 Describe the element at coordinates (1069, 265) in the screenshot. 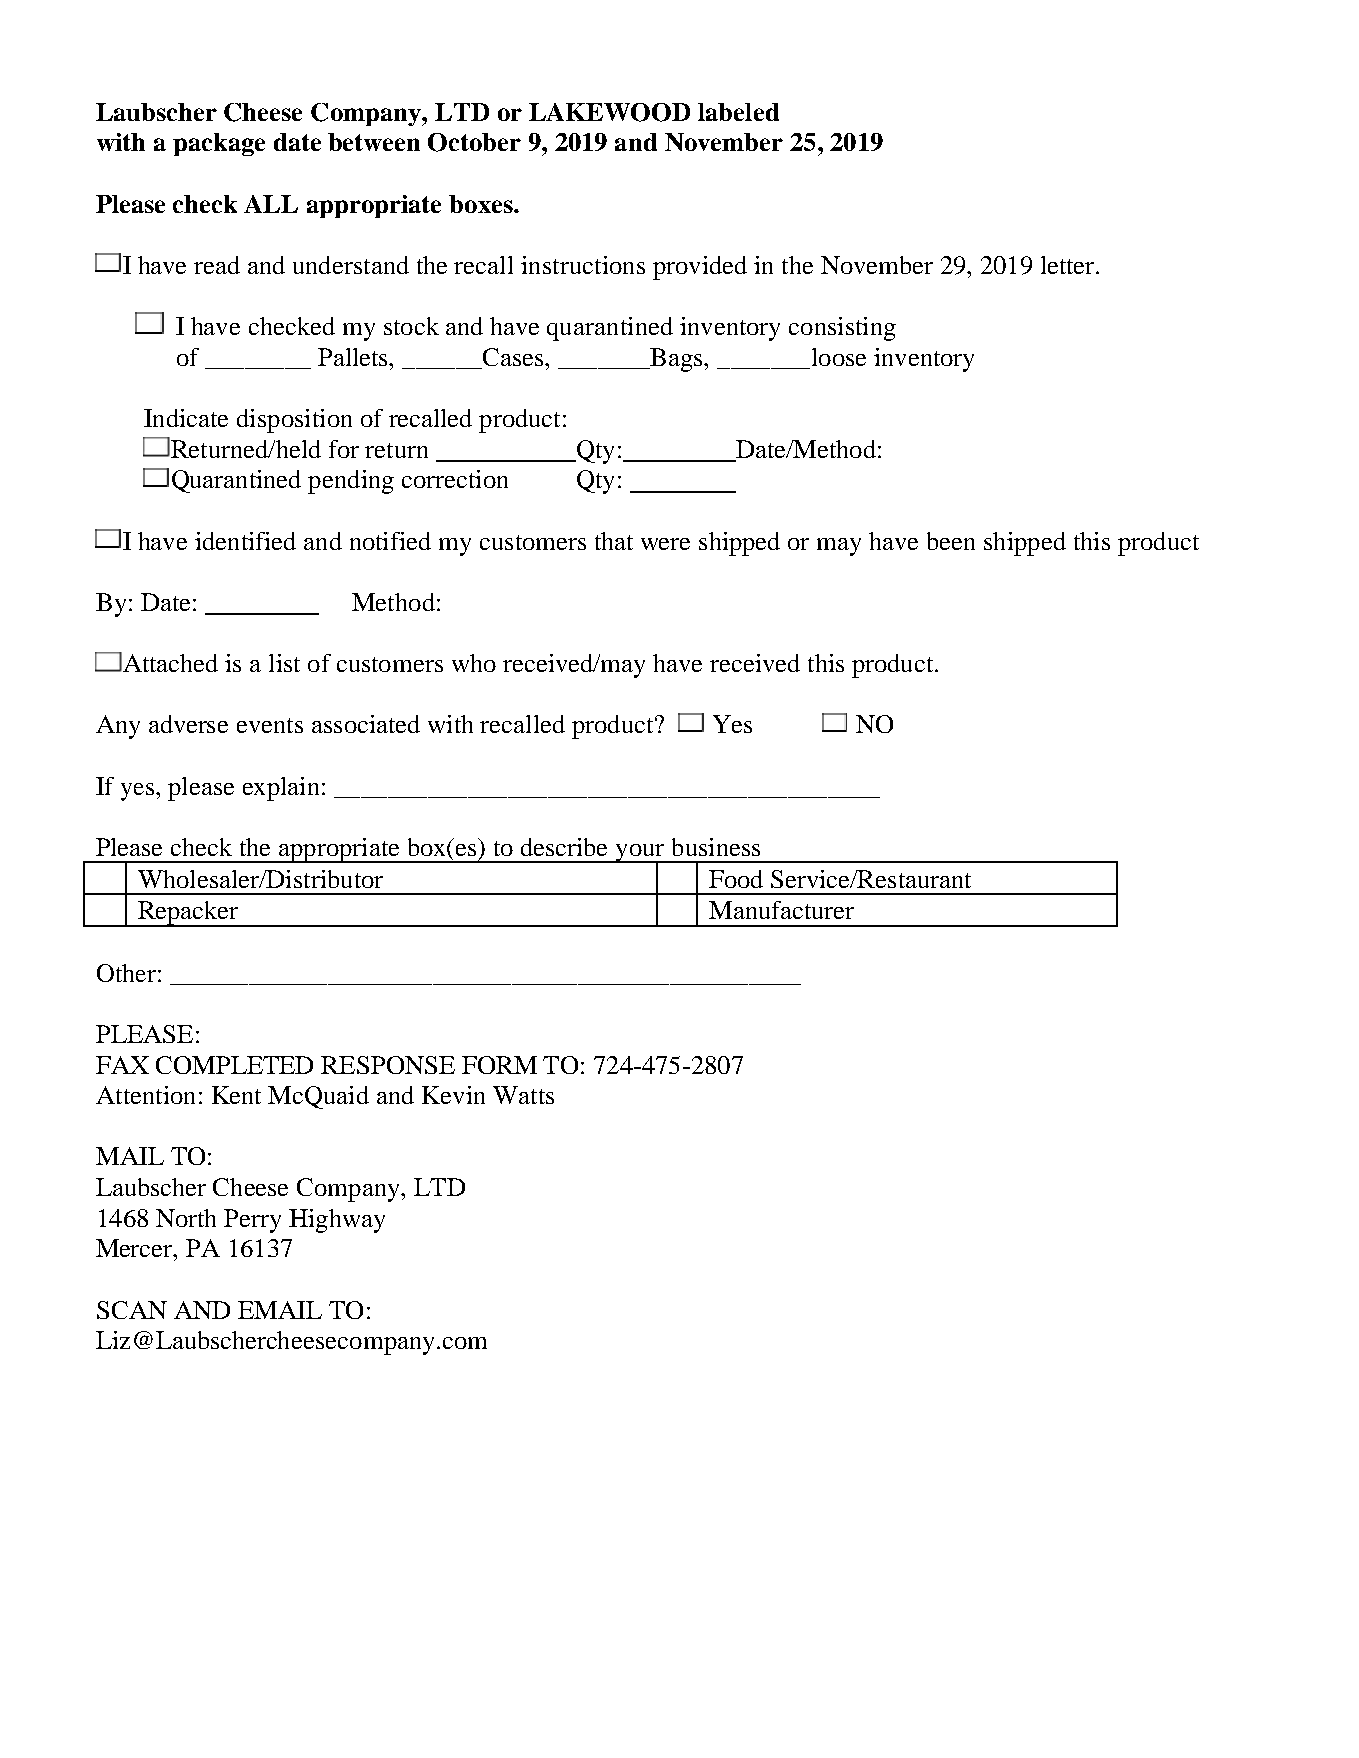

I see `letter` at that location.
